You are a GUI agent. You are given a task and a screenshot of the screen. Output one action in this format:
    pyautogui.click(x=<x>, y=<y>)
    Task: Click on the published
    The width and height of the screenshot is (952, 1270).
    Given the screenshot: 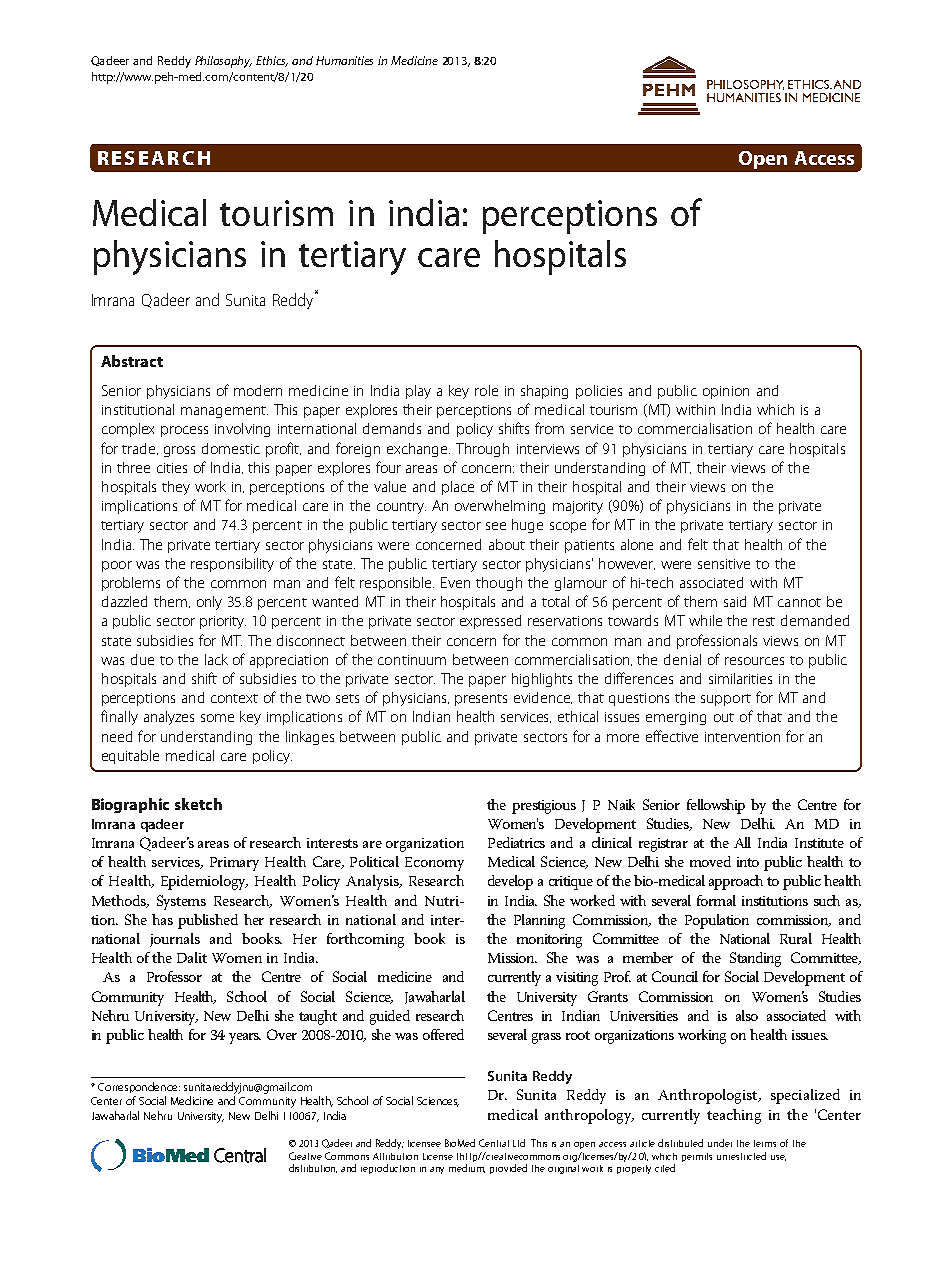 What is the action you would take?
    pyautogui.click(x=208, y=921)
